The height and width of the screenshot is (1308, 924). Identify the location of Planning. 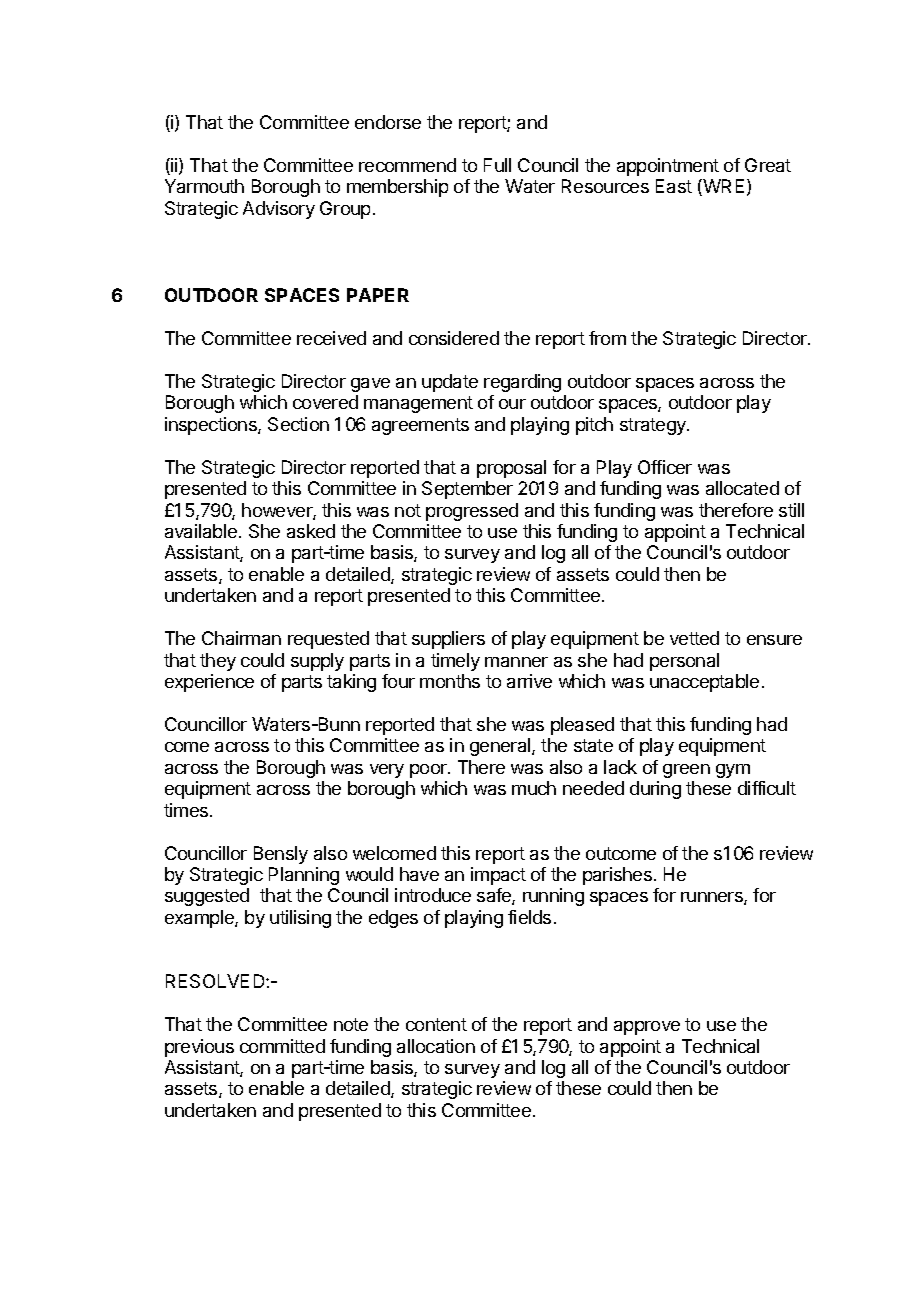
(304, 876).
